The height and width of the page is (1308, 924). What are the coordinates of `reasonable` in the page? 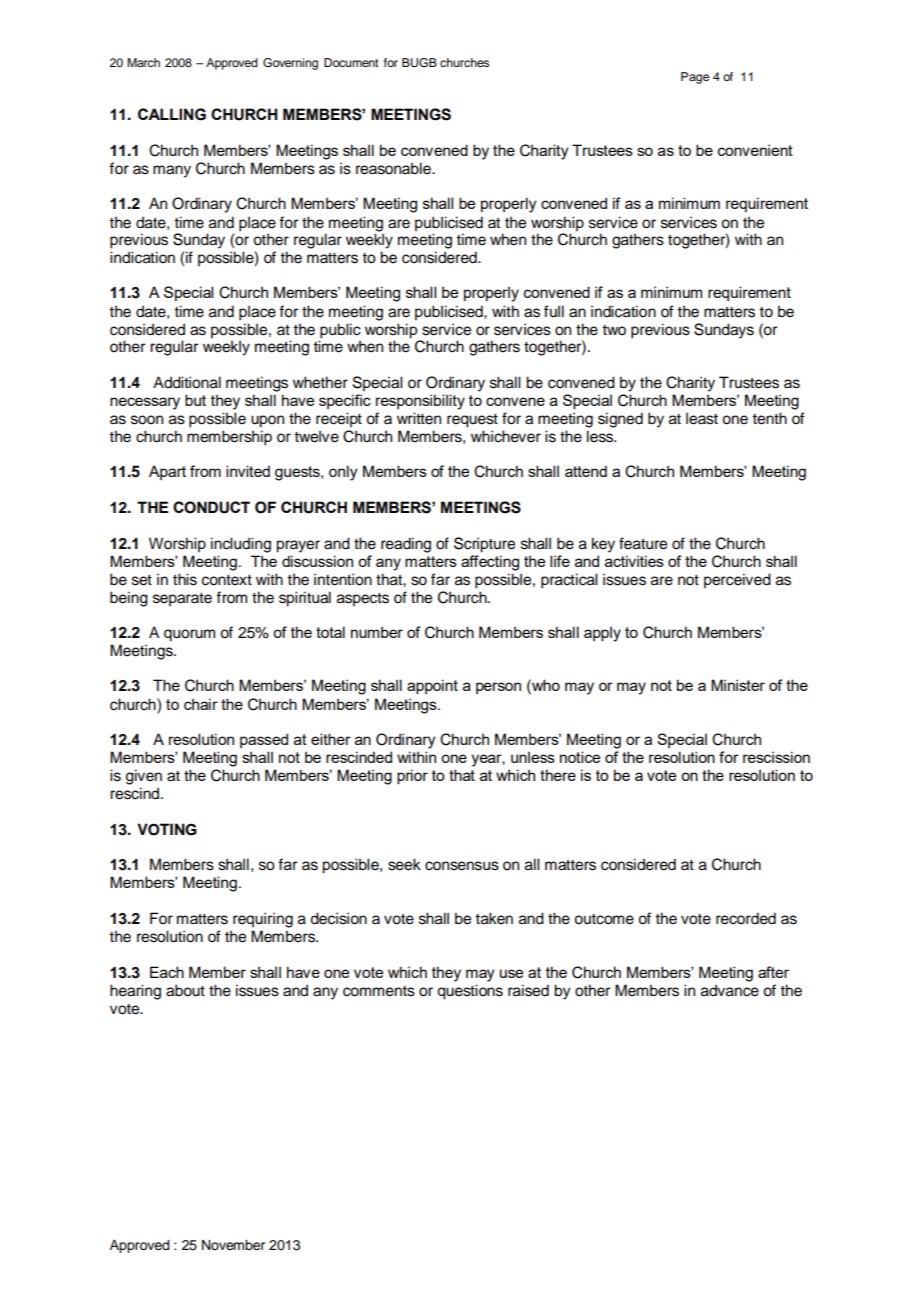 It's located at (394, 168).
